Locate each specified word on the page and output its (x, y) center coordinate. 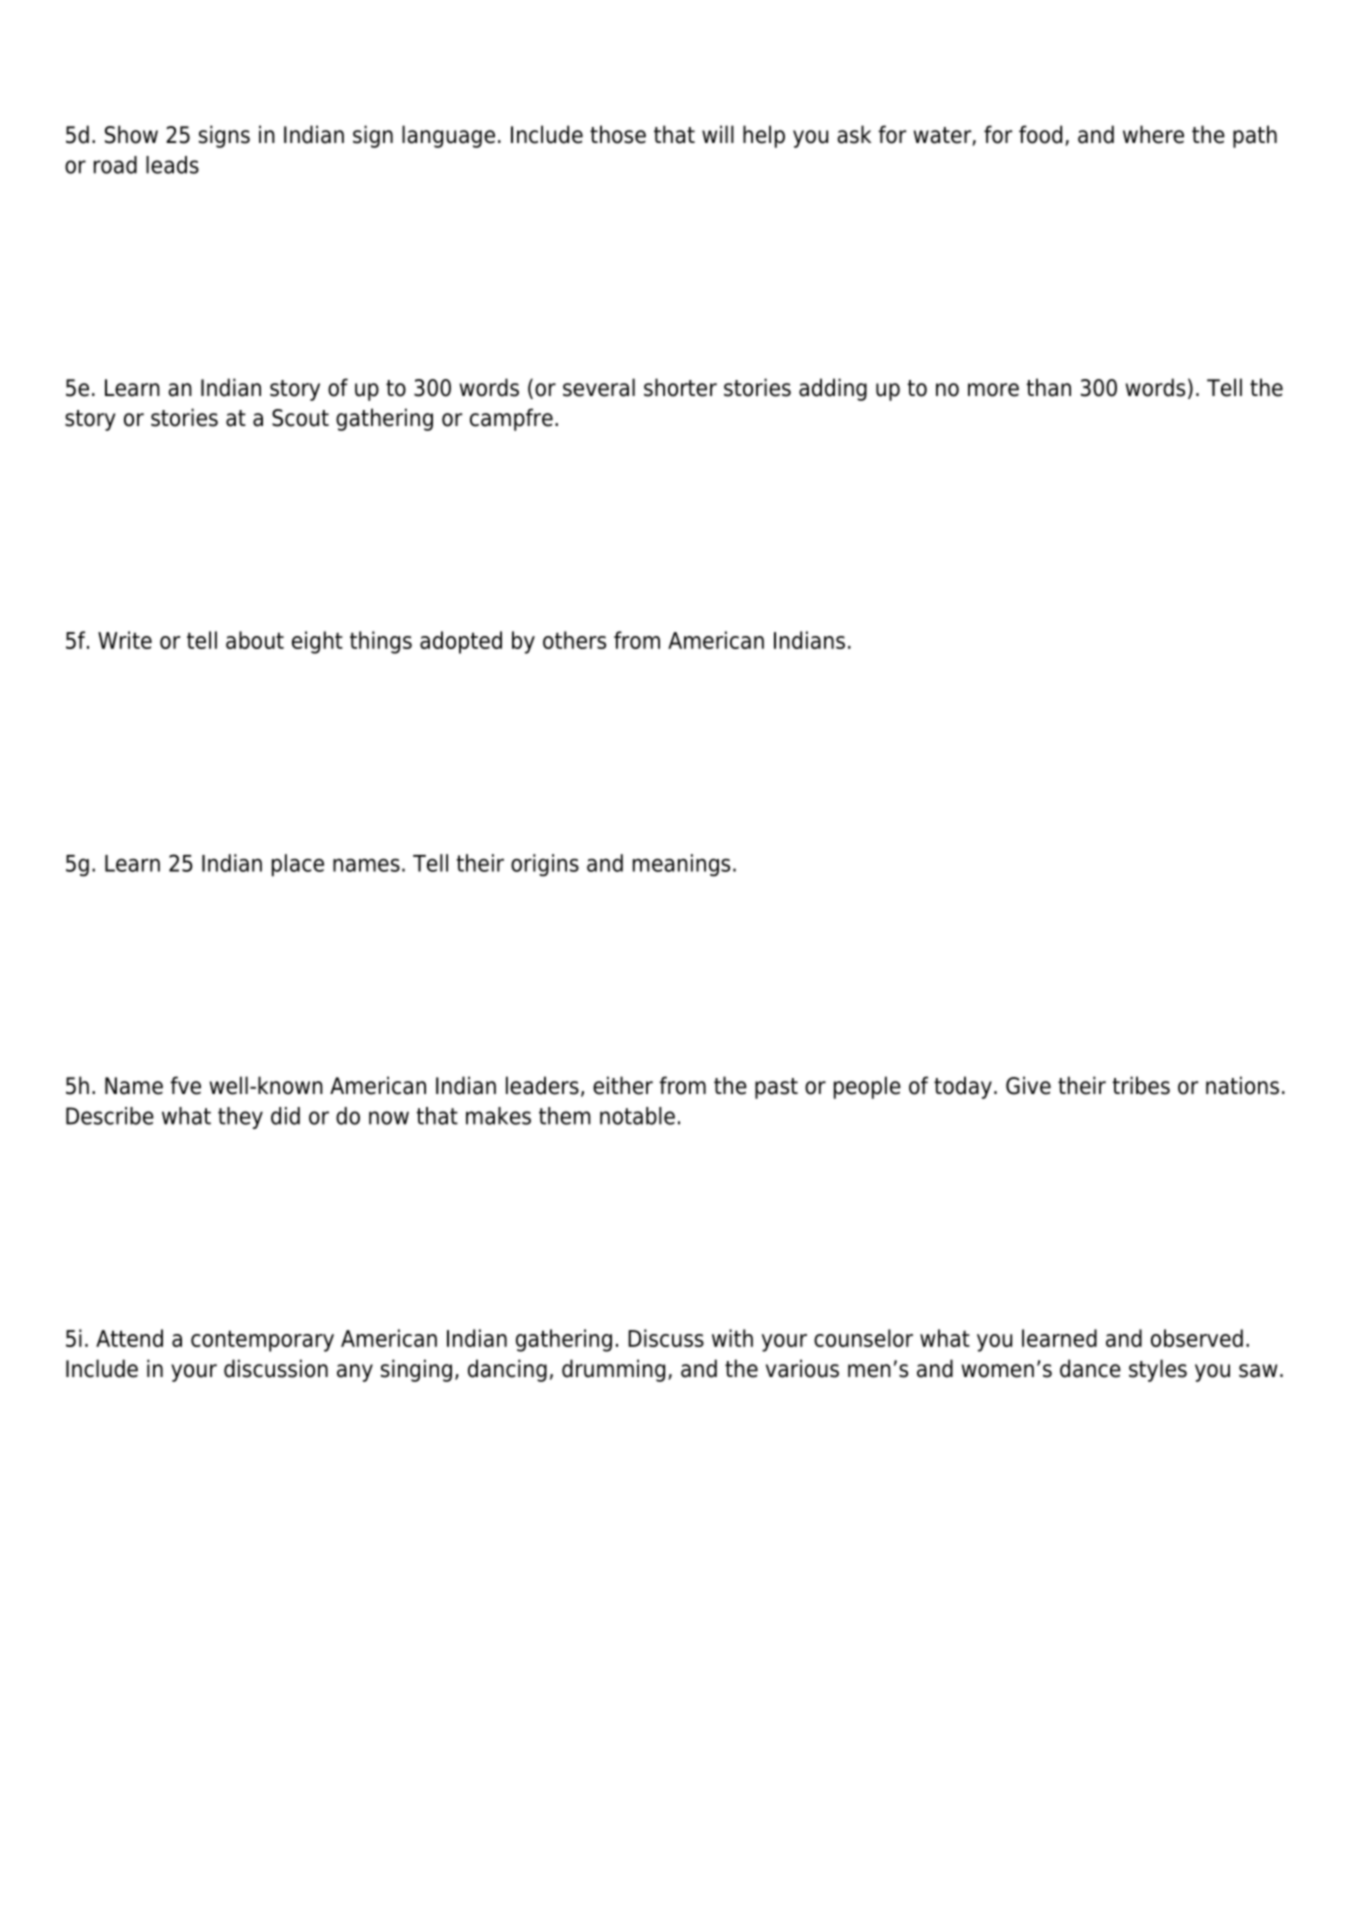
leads (172, 165)
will (718, 134)
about (255, 640)
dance (1090, 1368)
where (1153, 134)
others (574, 640)
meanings (681, 865)
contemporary (262, 1341)
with (732, 1338)
